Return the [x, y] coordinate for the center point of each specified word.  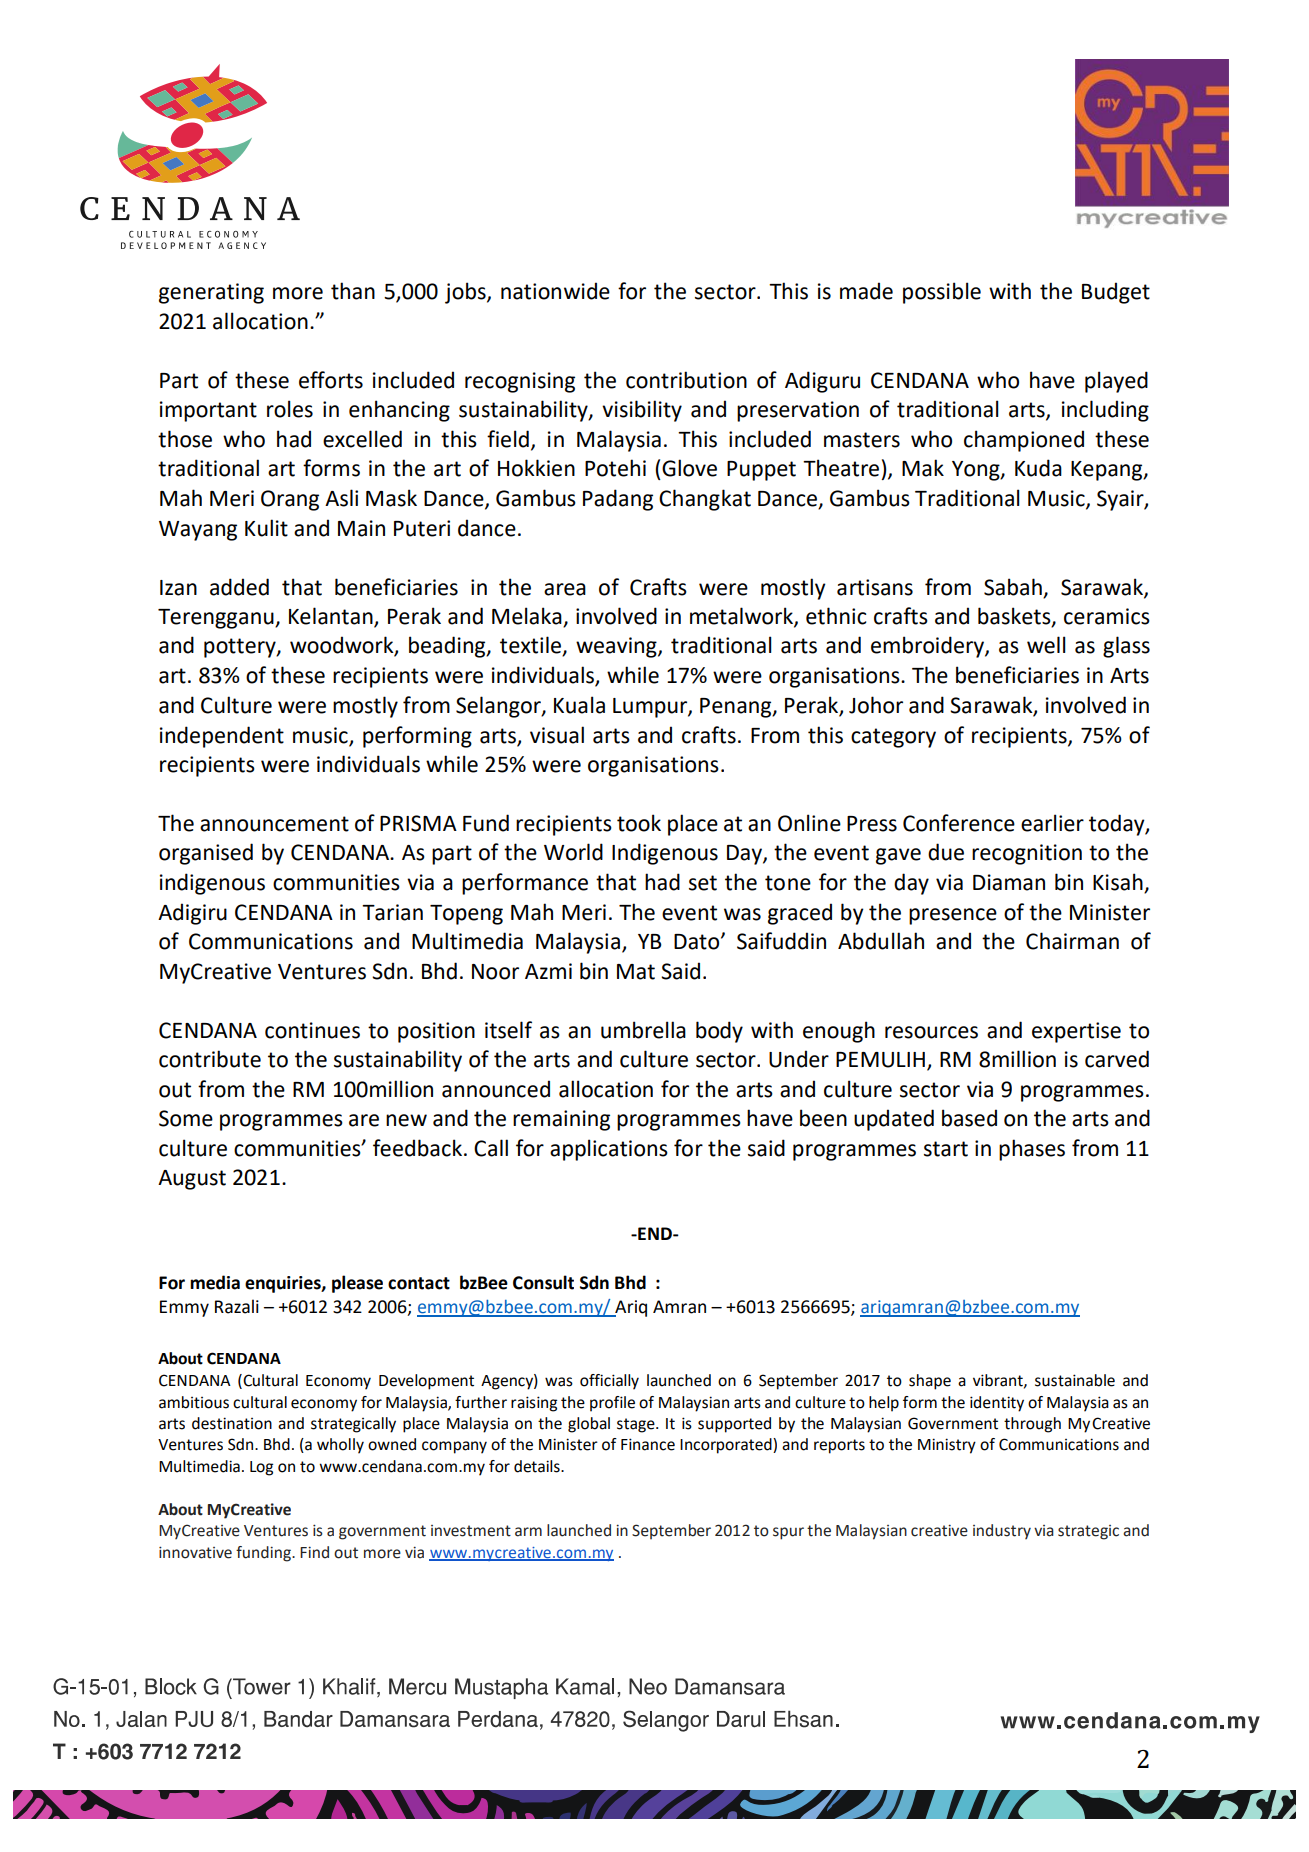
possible [942, 293]
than [353, 291]
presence [953, 916]
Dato [698, 942]
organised [206, 854]
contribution [686, 380]
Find [314, 1552]
